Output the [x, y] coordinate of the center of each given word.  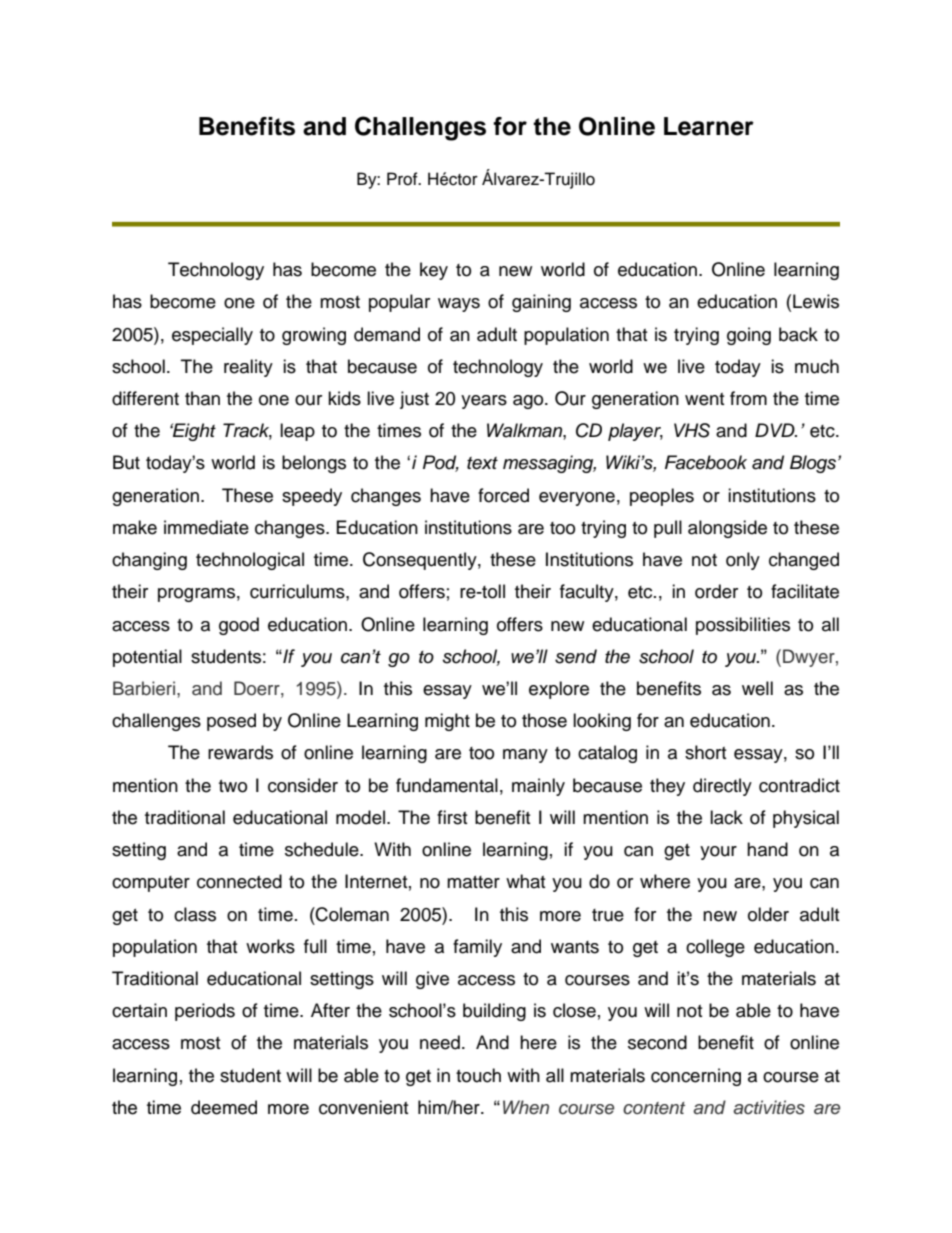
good [239, 626]
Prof [403, 179]
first [452, 817]
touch [478, 1075]
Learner [709, 126]
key [434, 271]
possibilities [743, 626]
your [718, 853]
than [202, 398]
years [484, 402]
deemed [224, 1107]
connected [239, 881]
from [748, 398]
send [576, 656]
